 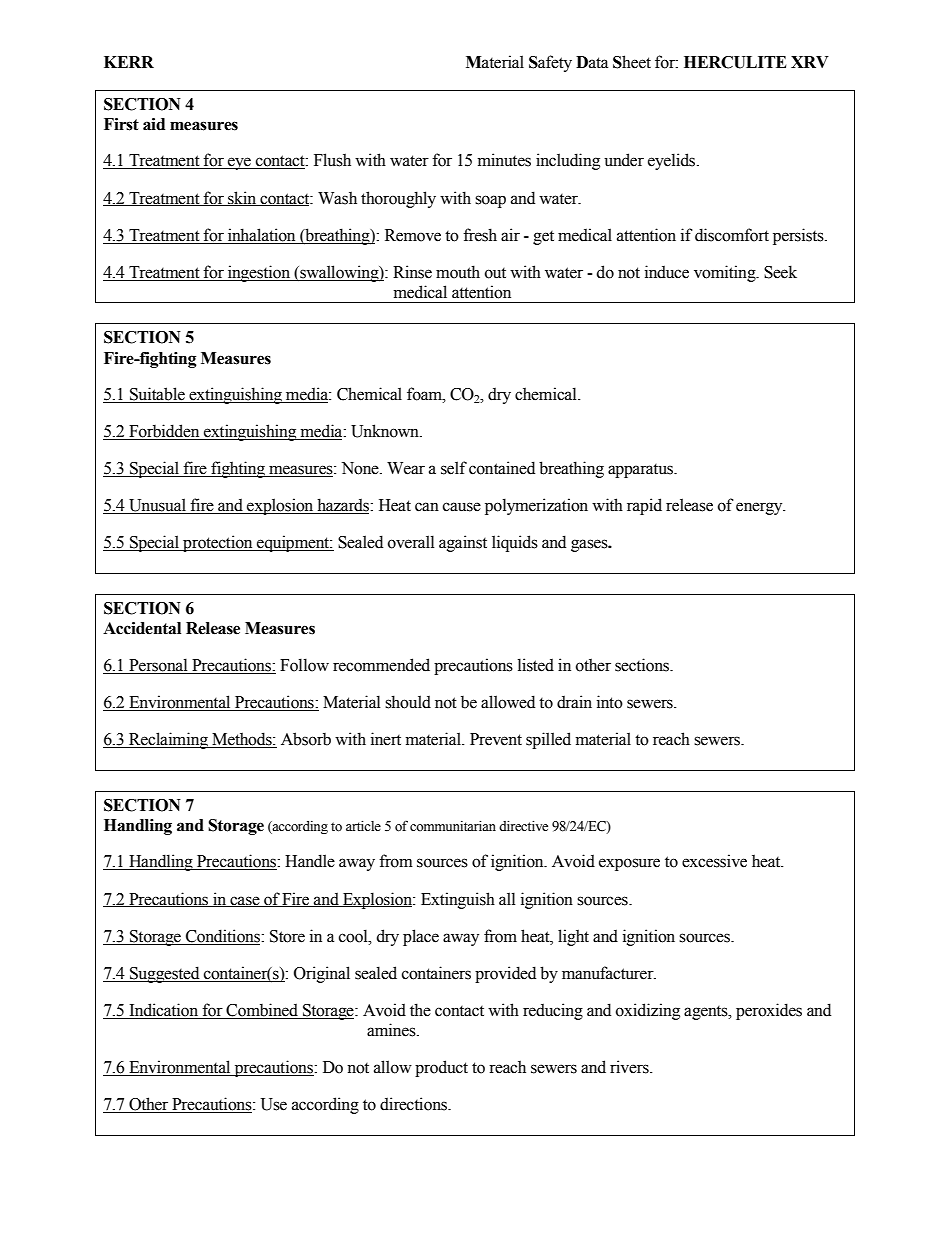 I want to click on rivers, so click(x=630, y=1067).
